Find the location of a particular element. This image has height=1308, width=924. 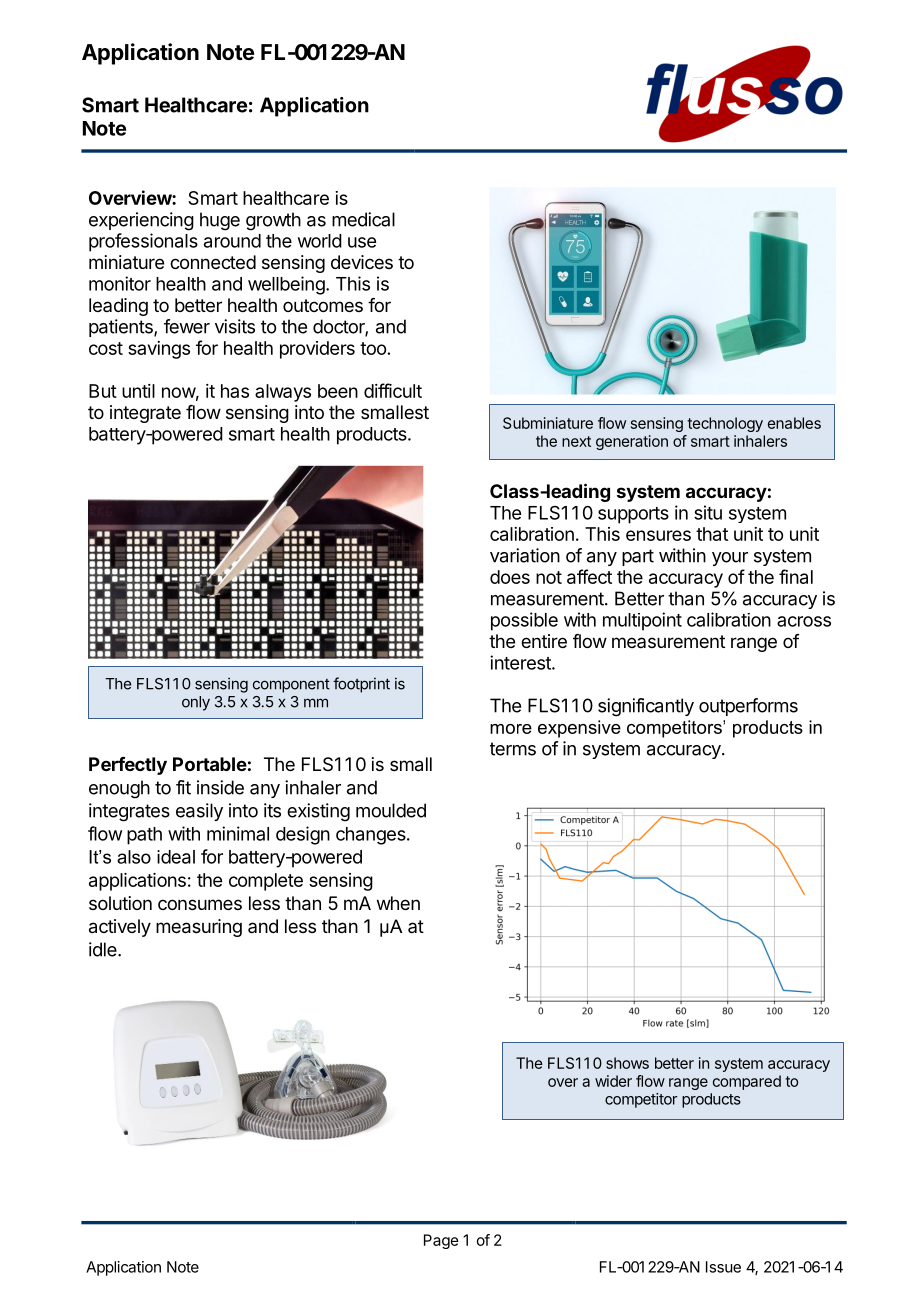

wider is located at coordinates (613, 1081).
